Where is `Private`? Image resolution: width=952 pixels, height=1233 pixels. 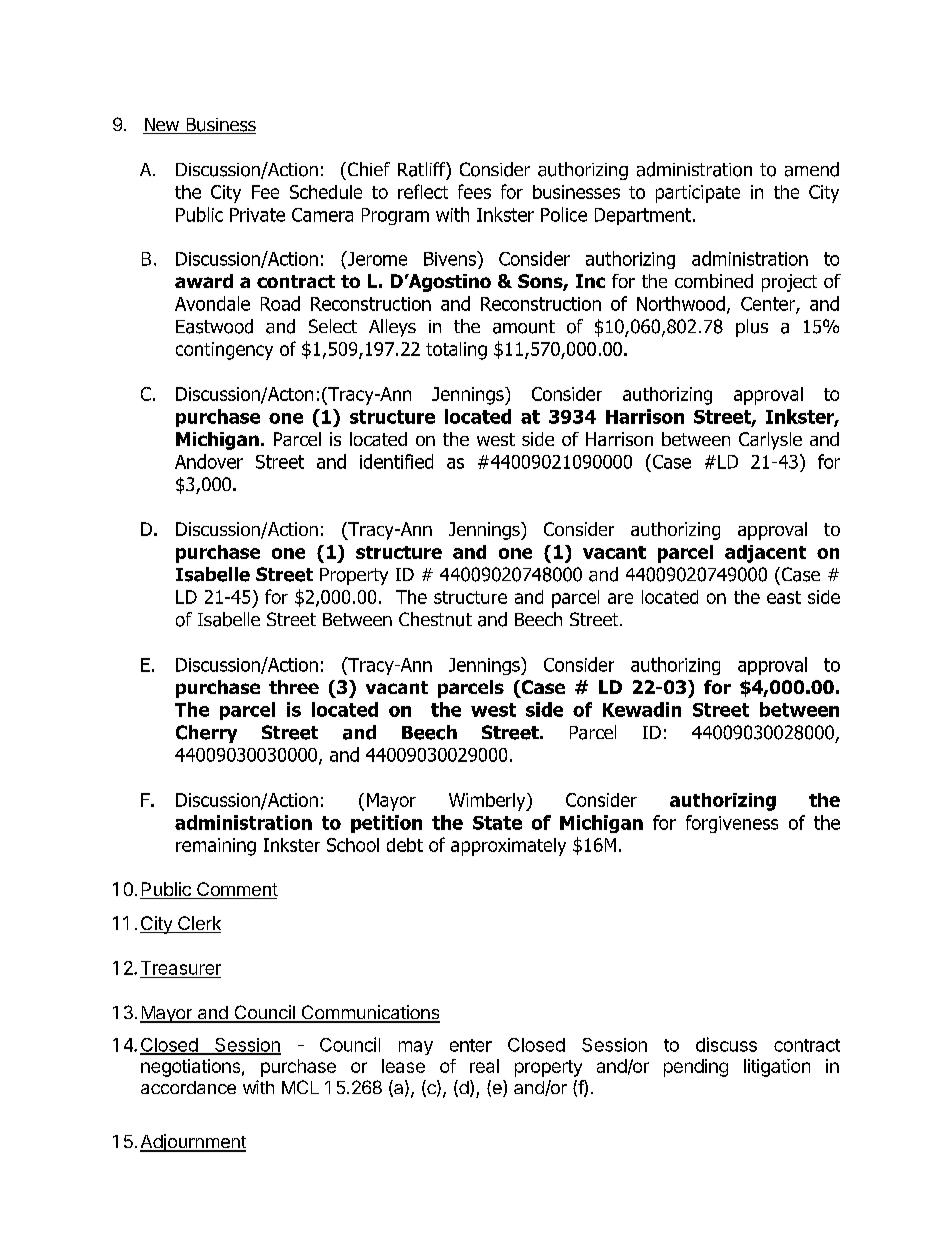 Private is located at coordinates (257, 215).
